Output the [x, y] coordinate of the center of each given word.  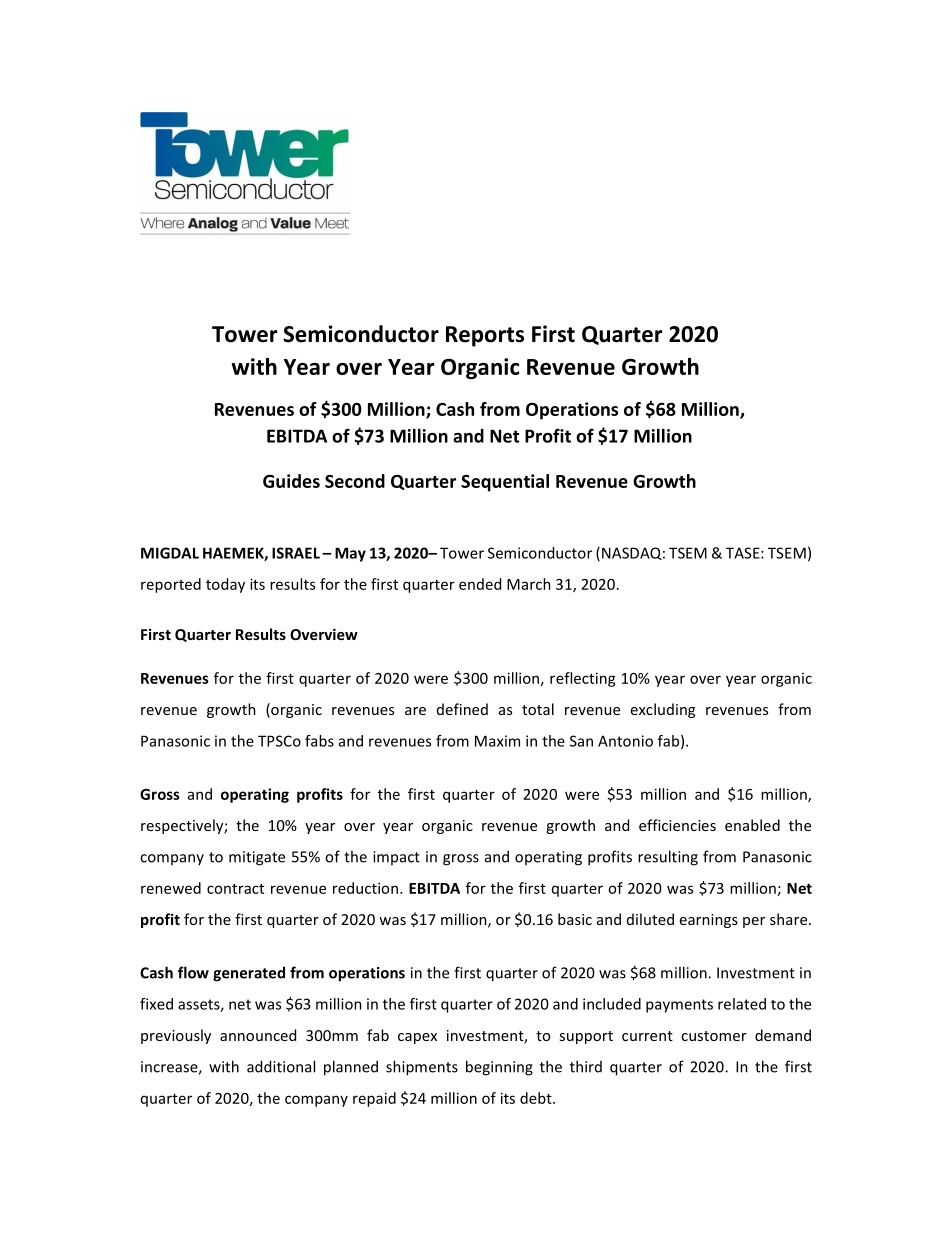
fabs [319, 741]
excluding [663, 710]
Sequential [505, 483]
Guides [291, 481]
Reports [485, 336]
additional [281, 1066]
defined [462, 709]
